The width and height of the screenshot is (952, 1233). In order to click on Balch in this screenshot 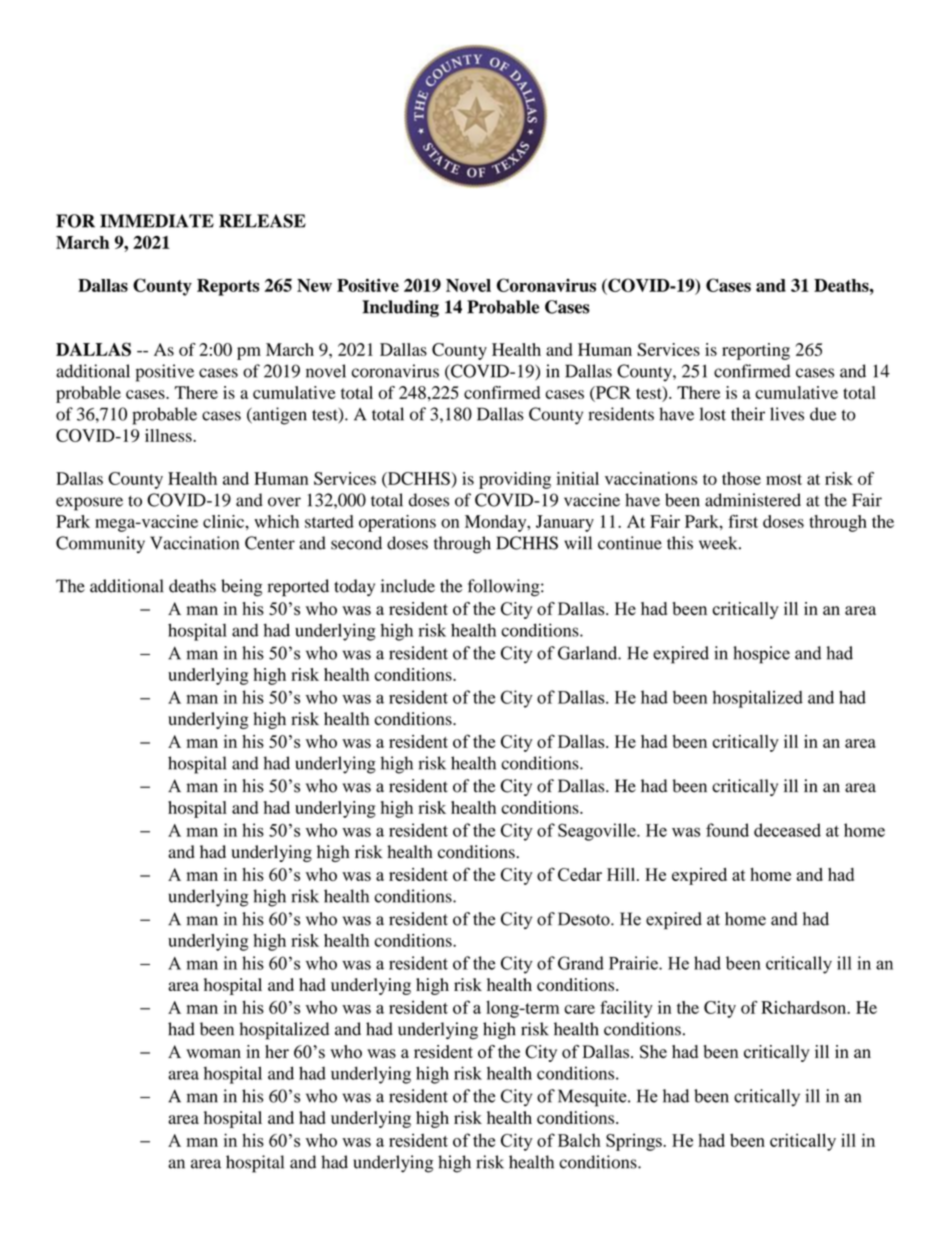, I will do `click(579, 1140)`.
